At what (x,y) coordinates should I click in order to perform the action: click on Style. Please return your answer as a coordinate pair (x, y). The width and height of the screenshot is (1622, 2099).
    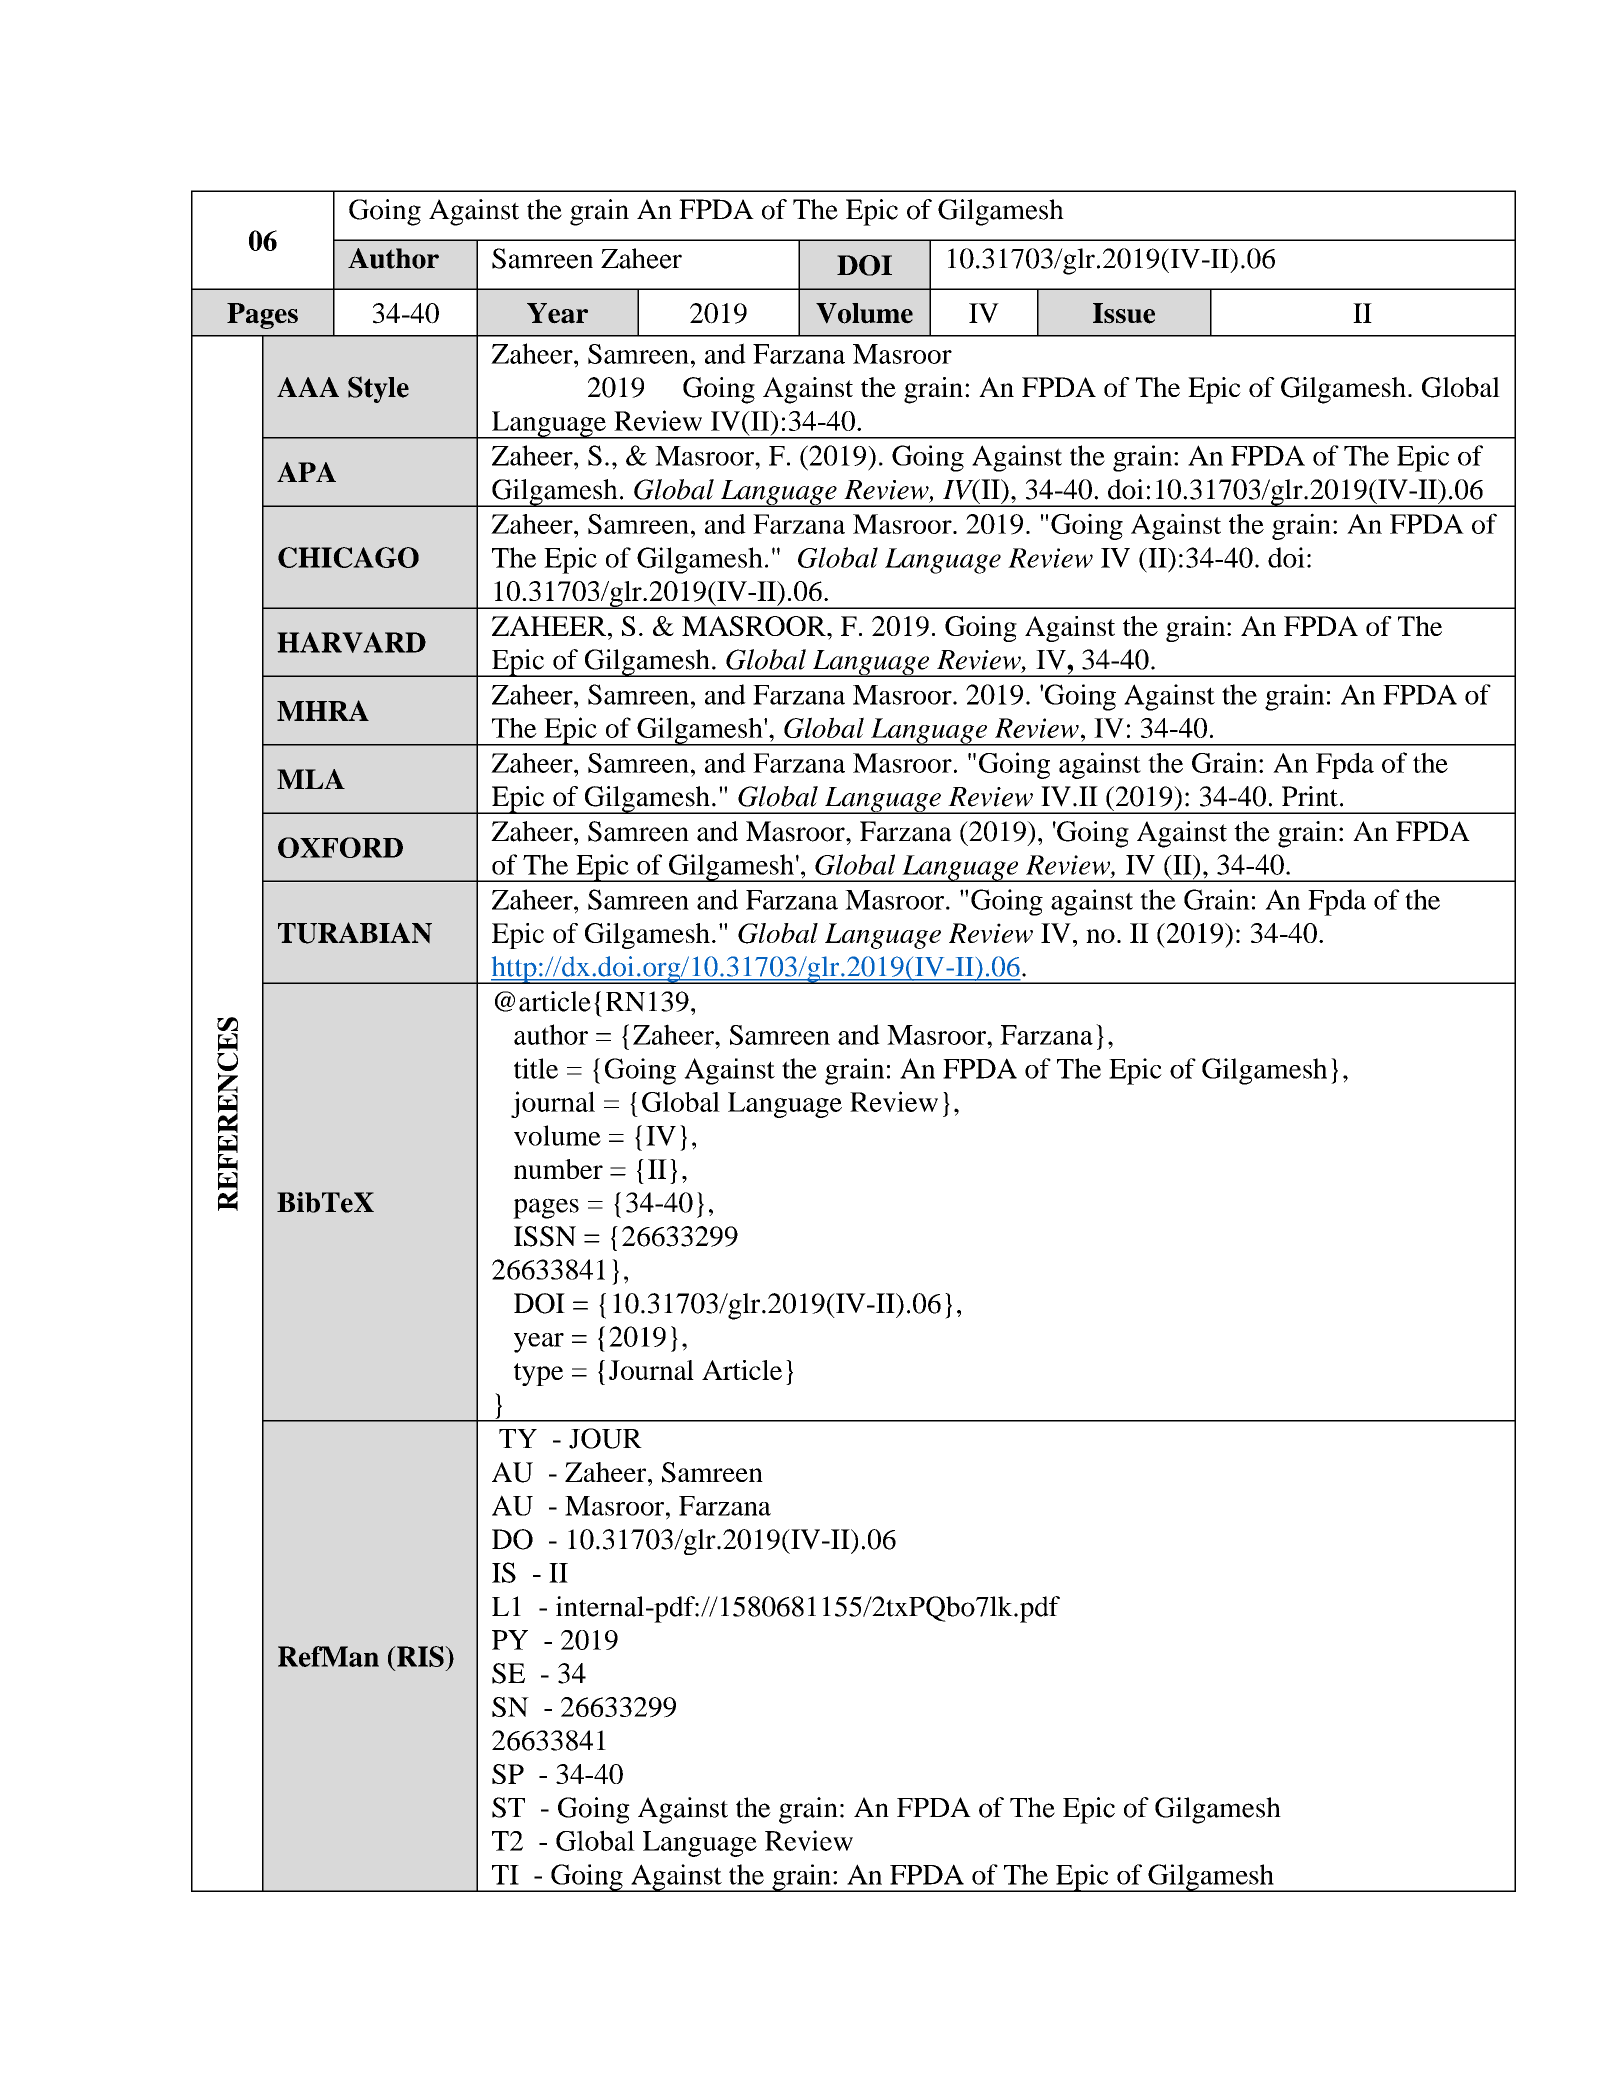
    Looking at the image, I should click on (378, 389).
